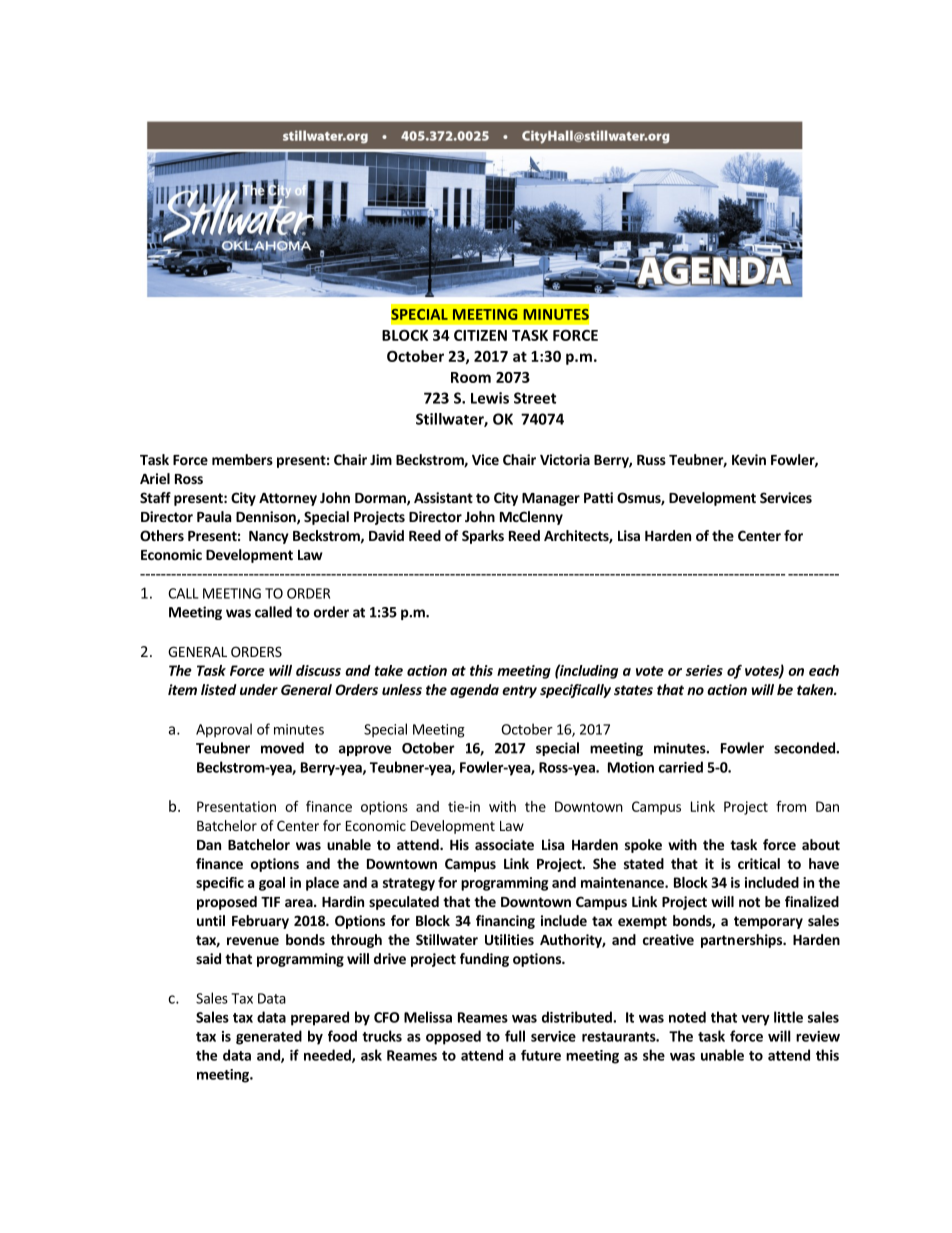 This screenshot has height=1233, width=952. Describe the element at coordinates (282, 748) in the screenshot. I see `moved` at that location.
